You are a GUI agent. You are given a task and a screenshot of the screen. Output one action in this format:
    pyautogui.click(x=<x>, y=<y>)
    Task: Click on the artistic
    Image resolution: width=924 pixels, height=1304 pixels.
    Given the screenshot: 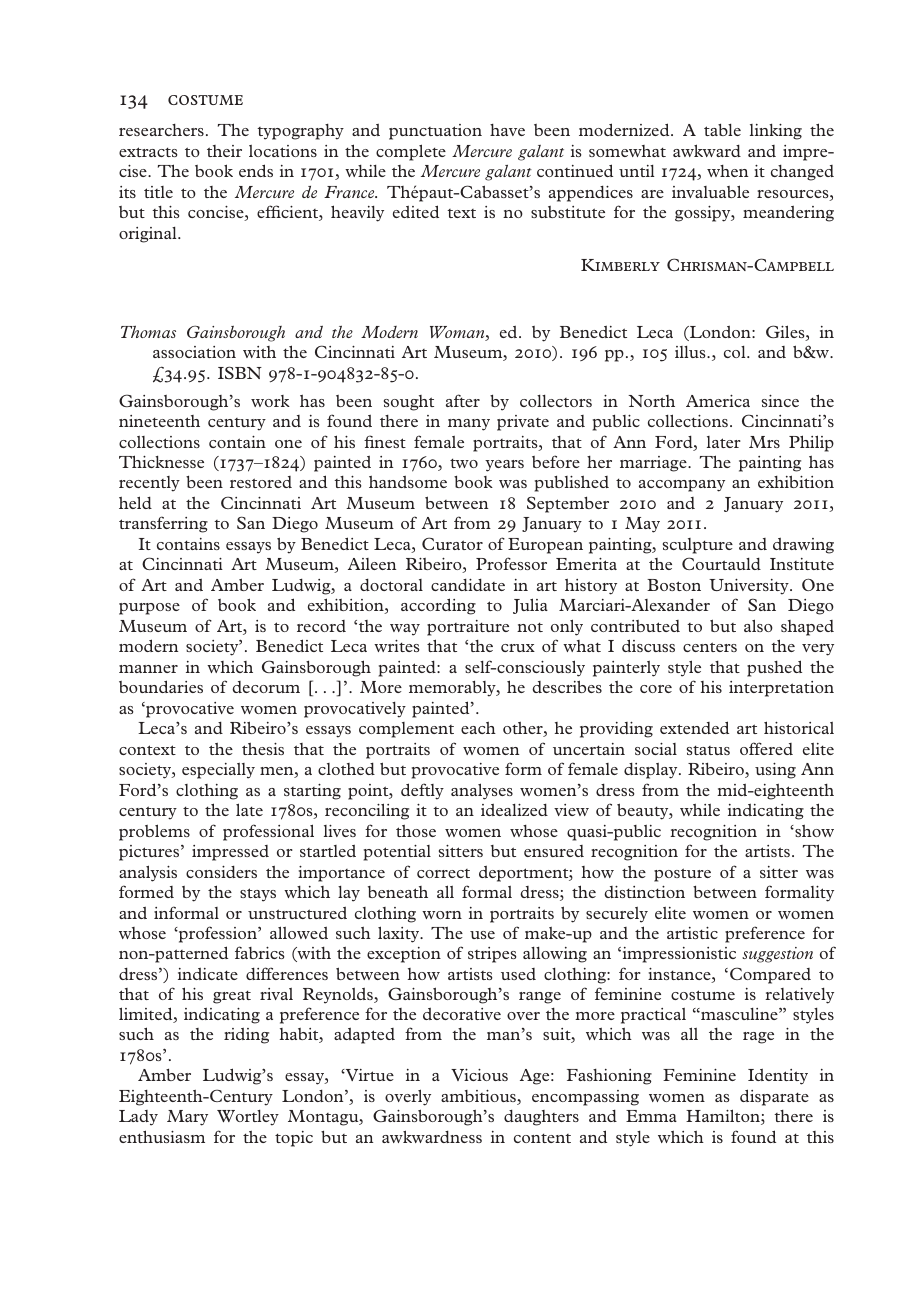 What is the action you would take?
    pyautogui.click(x=692, y=933)
